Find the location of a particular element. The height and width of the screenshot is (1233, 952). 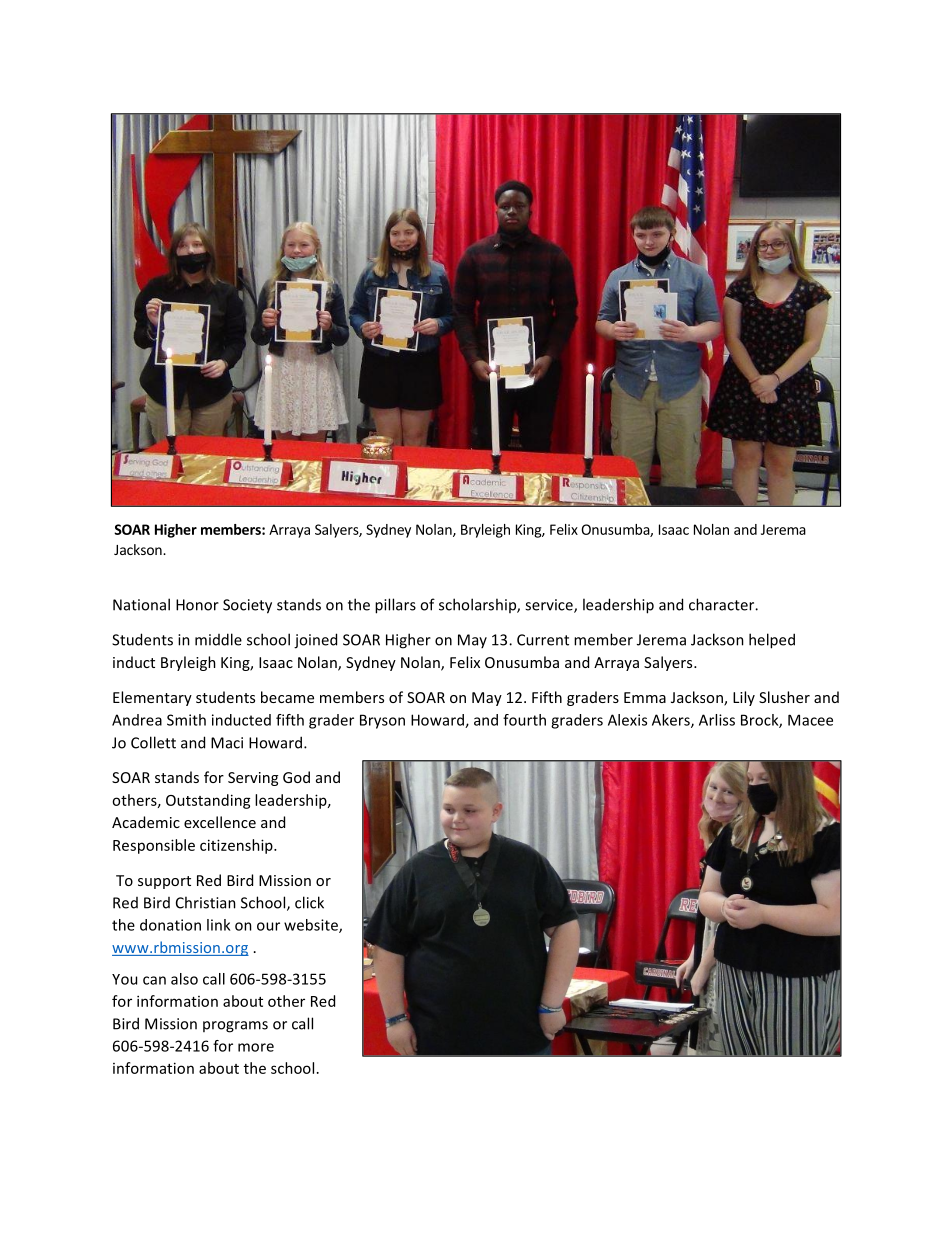

Bryson is located at coordinates (382, 721).
